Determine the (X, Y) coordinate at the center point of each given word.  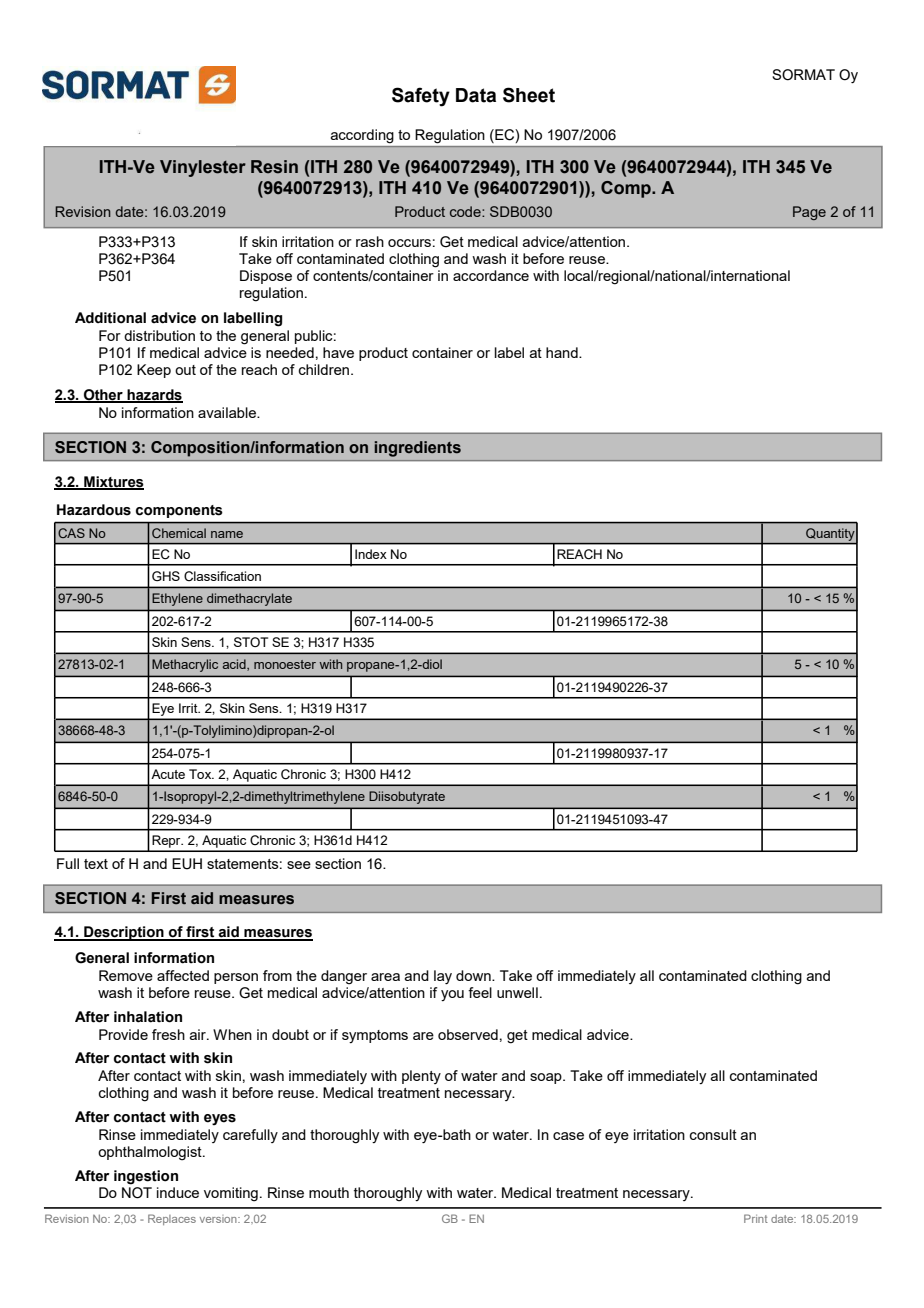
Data (476, 95)
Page (809, 213)
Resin (274, 167)
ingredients (418, 449)
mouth (329, 1192)
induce (178, 1192)
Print (756, 1218)
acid (235, 665)
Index (371, 554)
